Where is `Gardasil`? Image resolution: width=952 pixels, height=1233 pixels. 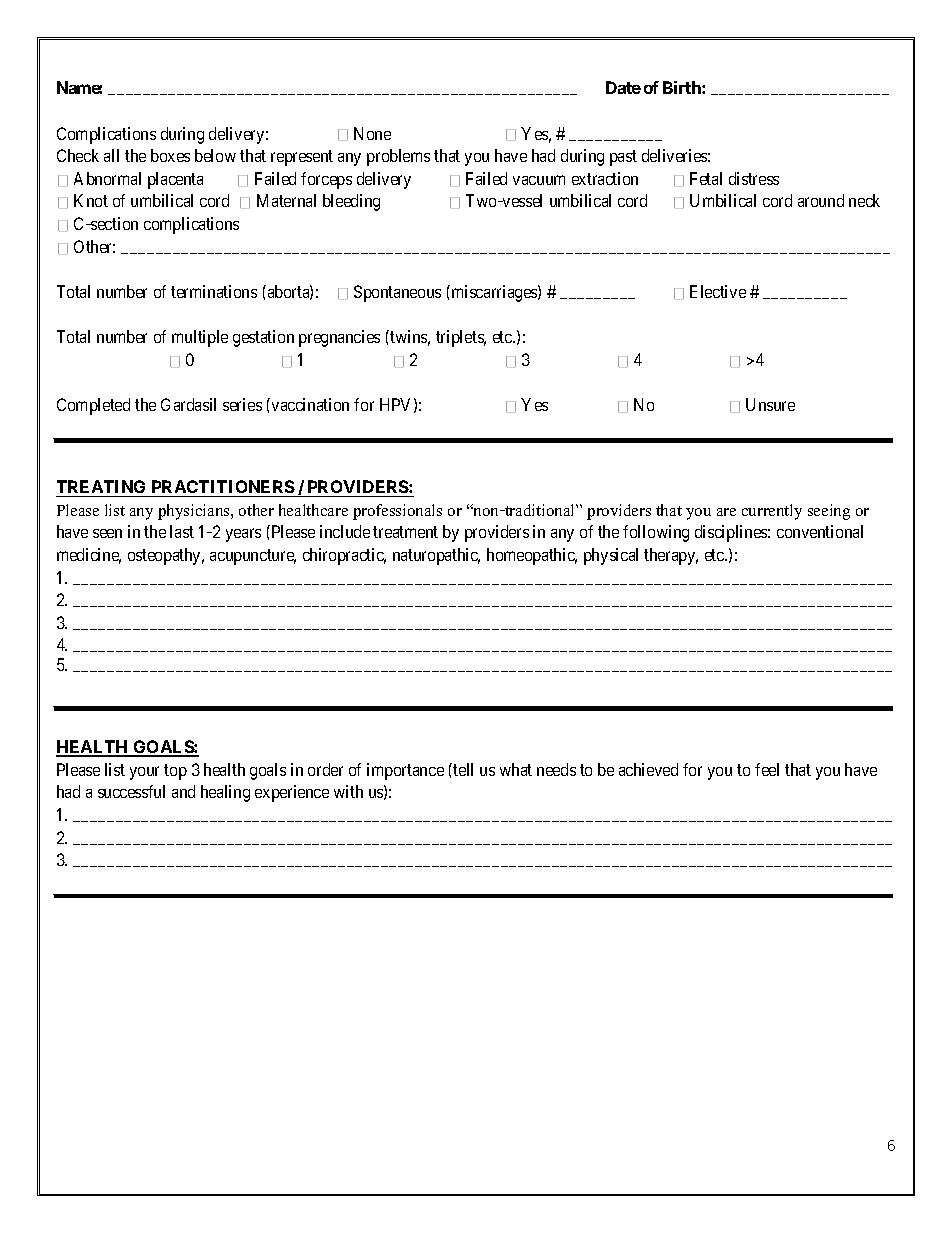
Gardasil is located at coordinates (188, 404).
